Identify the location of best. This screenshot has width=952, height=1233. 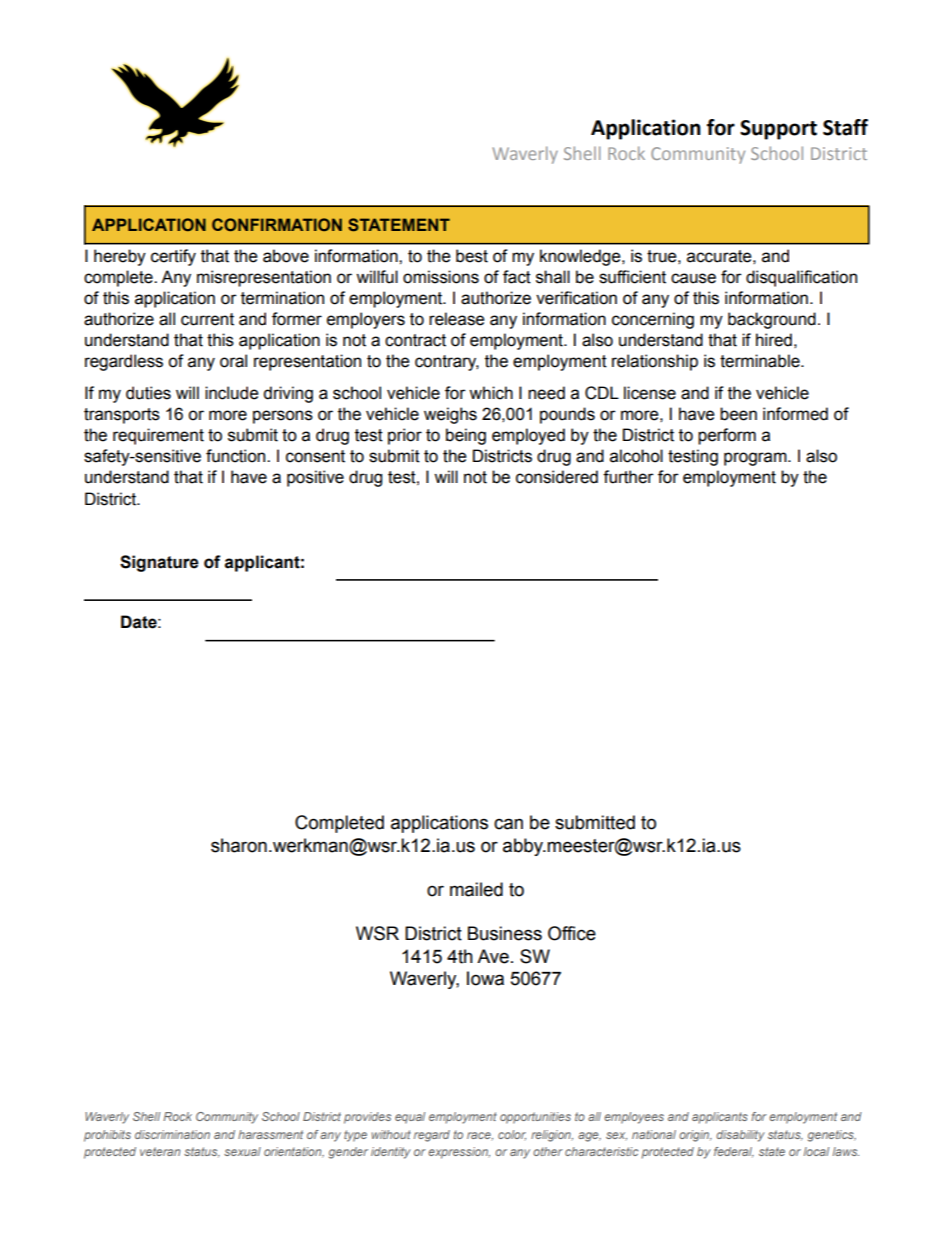
(472, 256).
